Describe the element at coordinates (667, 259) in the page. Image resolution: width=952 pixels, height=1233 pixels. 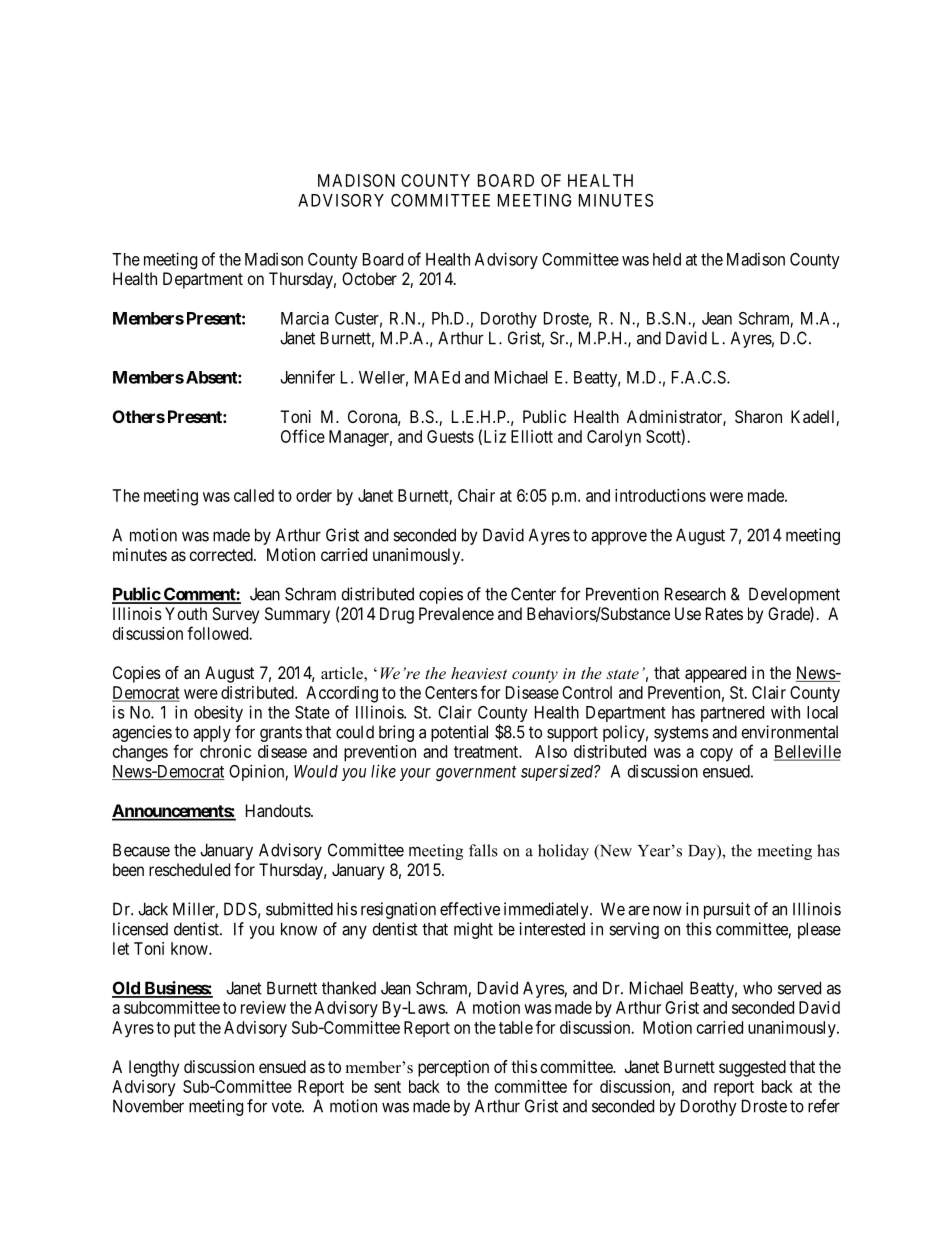
I see `held` at that location.
